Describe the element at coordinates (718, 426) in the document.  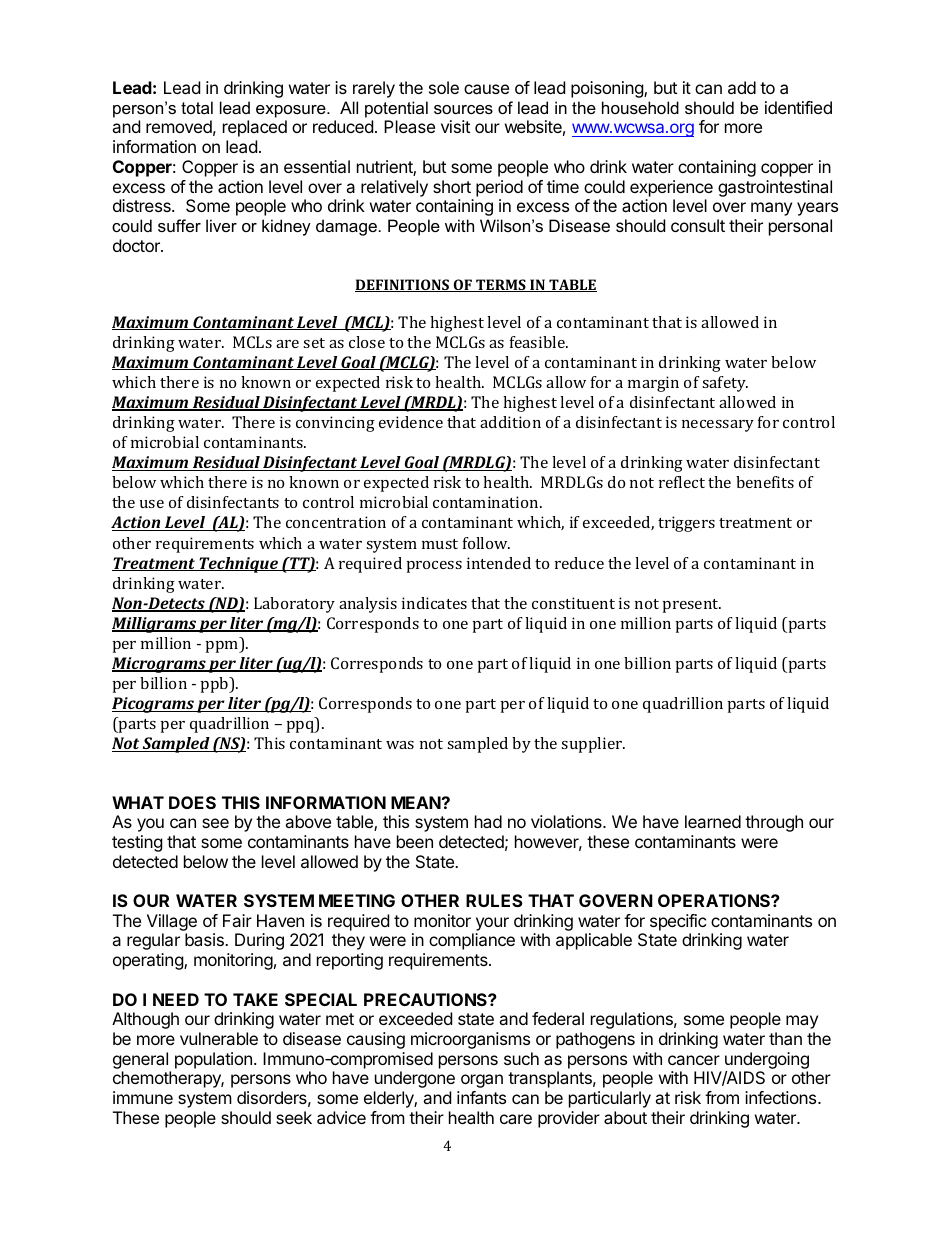
I see `necessary` at that location.
